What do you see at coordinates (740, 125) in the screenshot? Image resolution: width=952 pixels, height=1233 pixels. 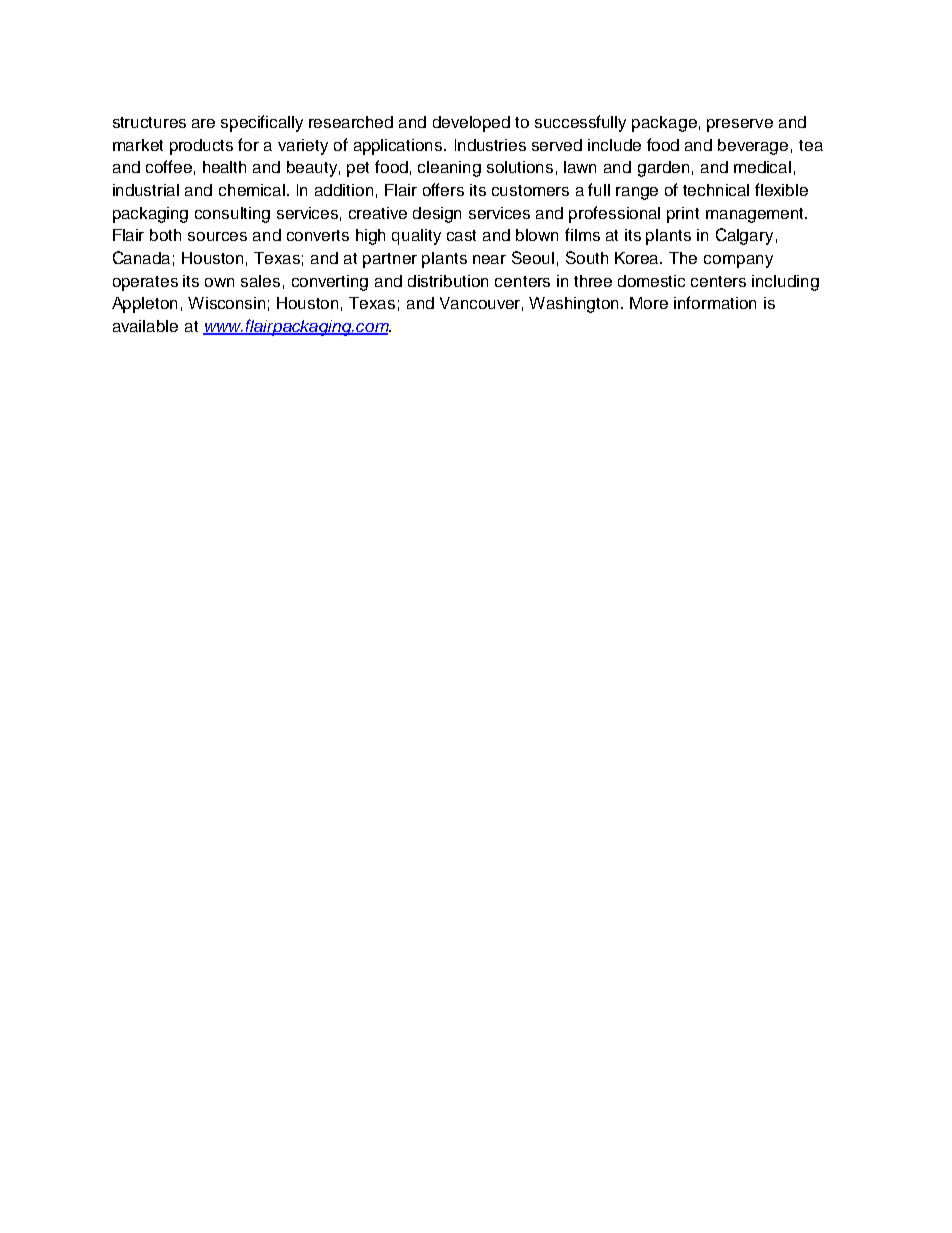 I see `preserve` at bounding box center [740, 125].
